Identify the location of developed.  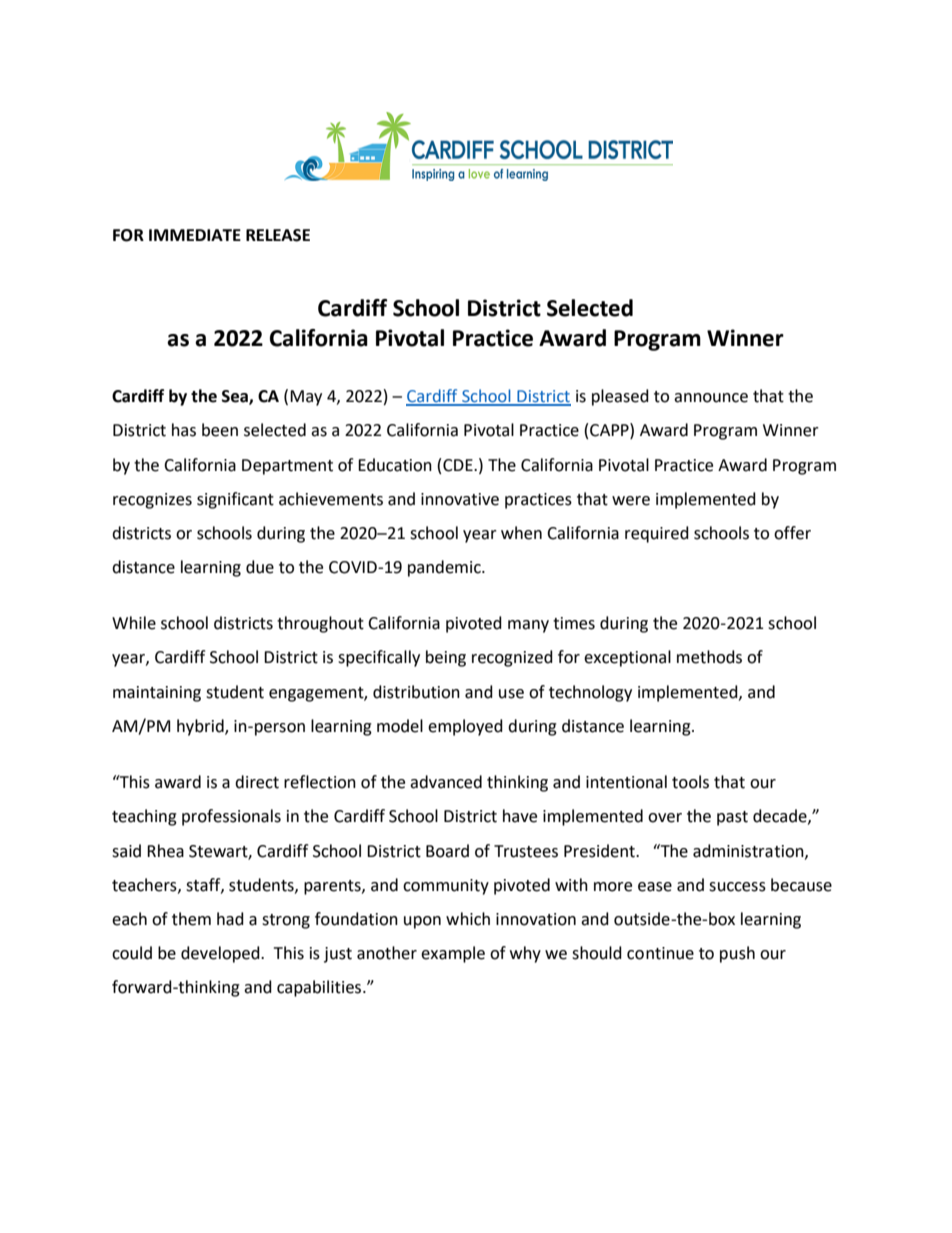
(221, 954).
